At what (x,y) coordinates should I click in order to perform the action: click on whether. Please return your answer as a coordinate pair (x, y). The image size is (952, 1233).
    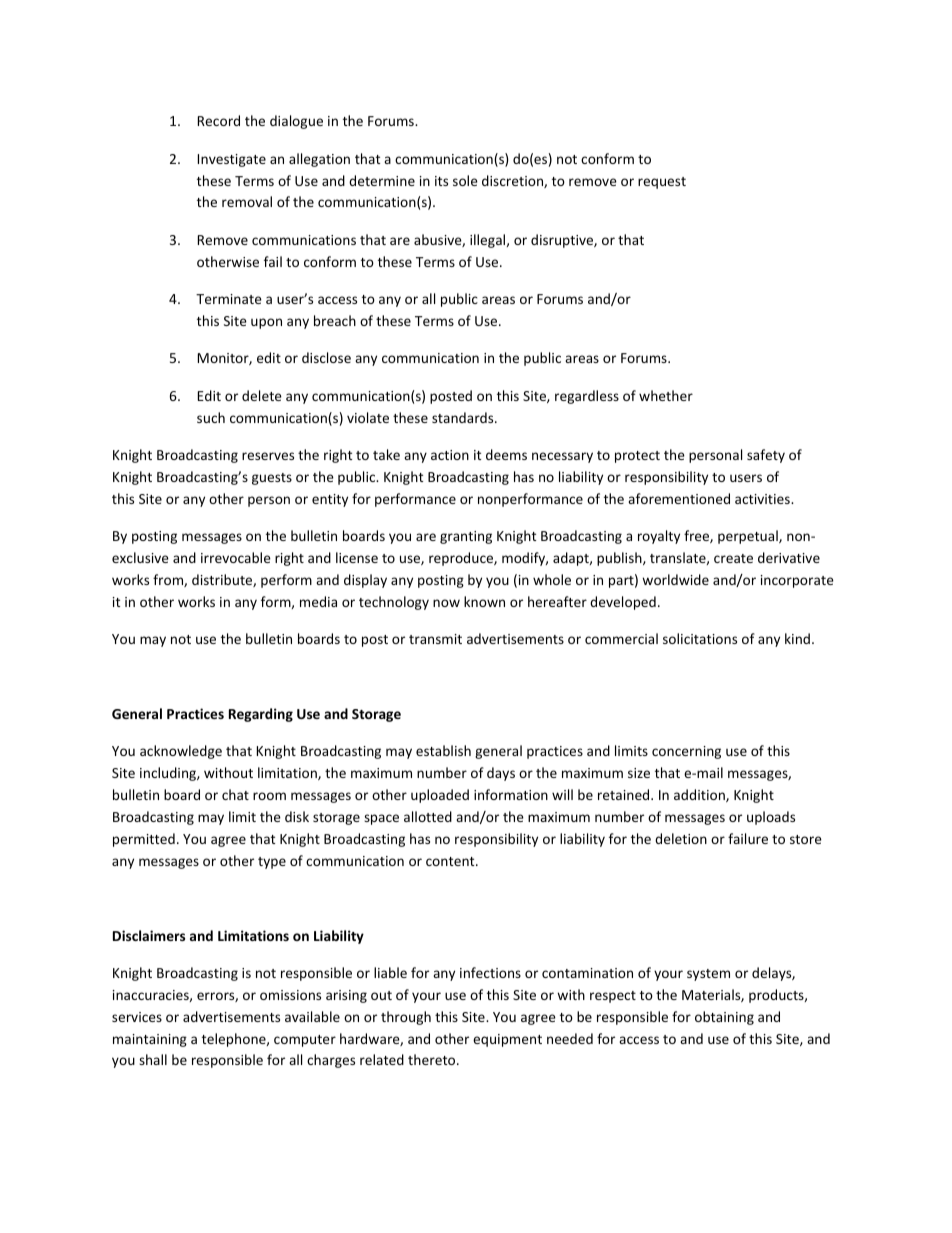
    Looking at the image, I should click on (666, 395).
